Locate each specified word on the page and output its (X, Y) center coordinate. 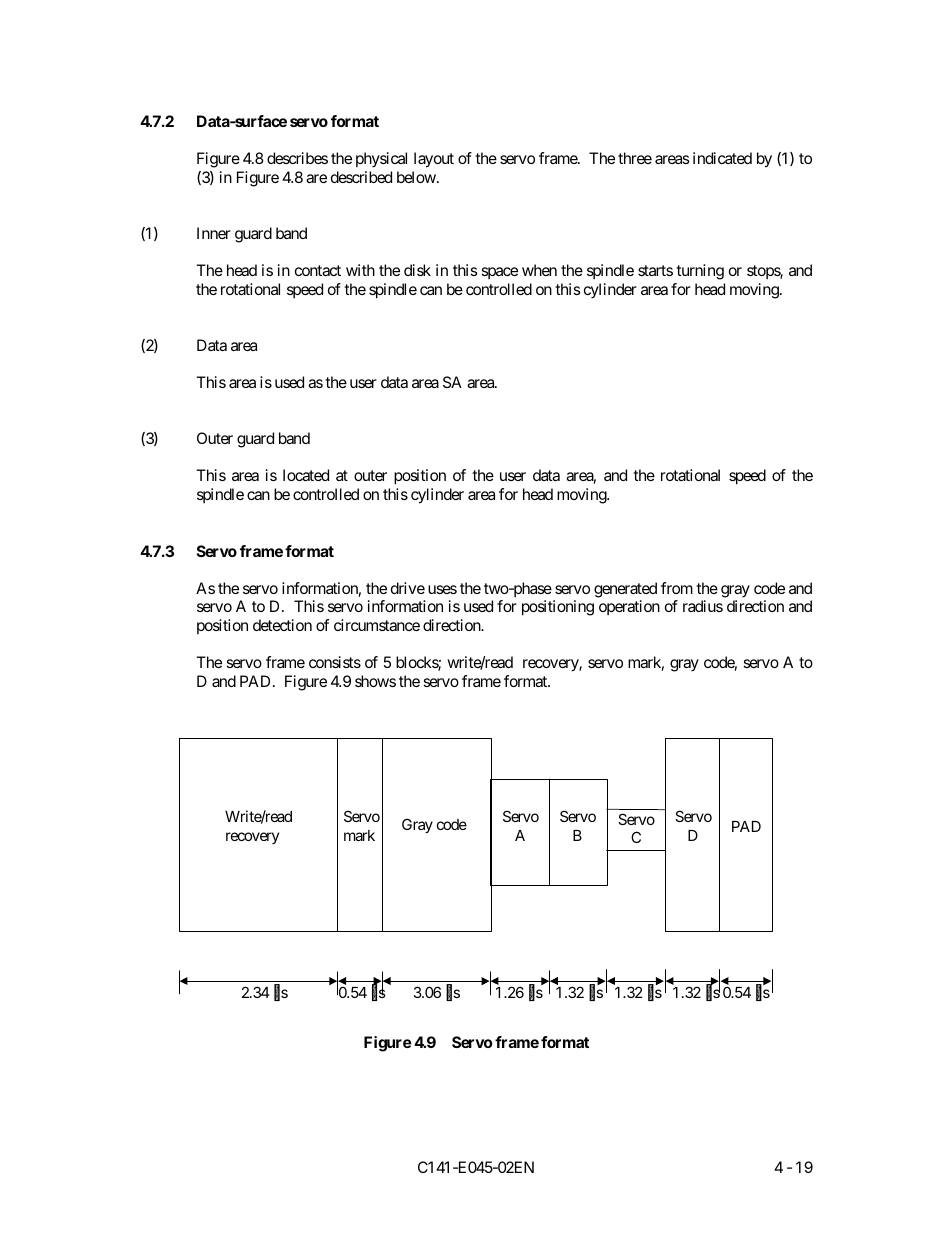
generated (625, 590)
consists (335, 662)
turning (700, 272)
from (677, 588)
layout (434, 160)
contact (318, 270)
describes (297, 158)
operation (629, 607)
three (635, 158)
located (306, 475)
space (500, 273)
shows (375, 681)
